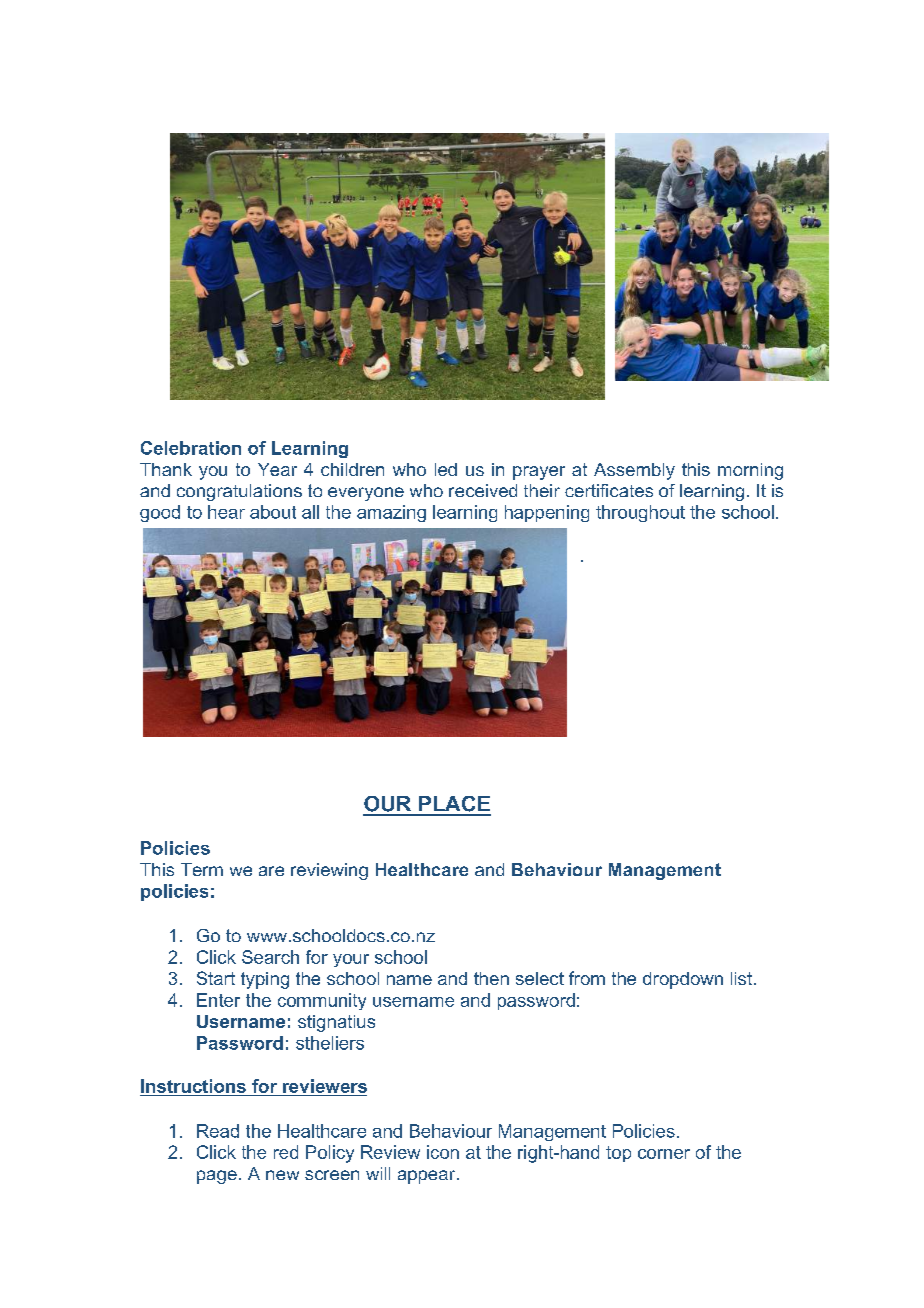 The width and height of the screenshot is (924, 1308). What do you see at coordinates (391, 513) in the screenshot?
I see `amazing` at bounding box center [391, 513].
